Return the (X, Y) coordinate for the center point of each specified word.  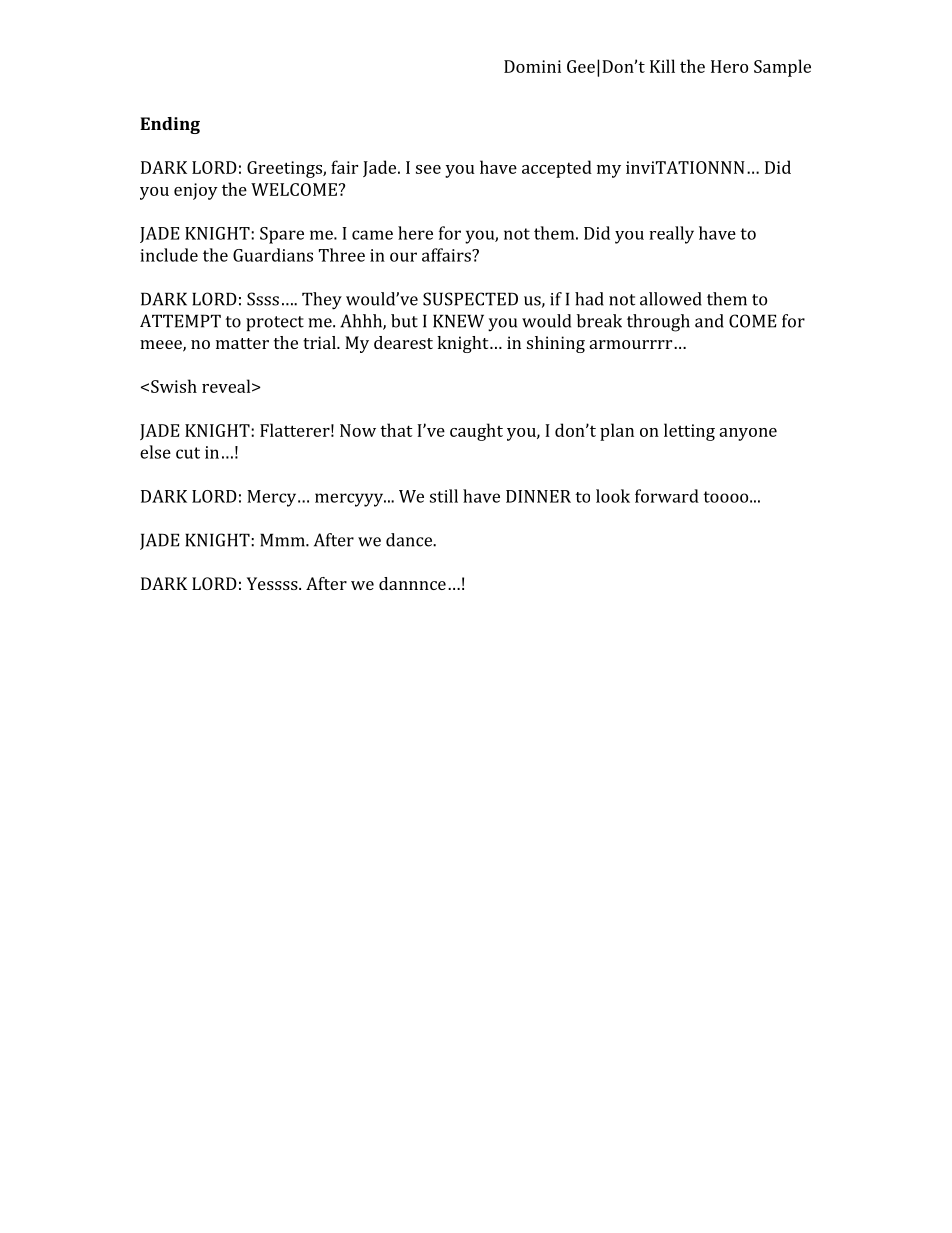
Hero (729, 66)
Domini (532, 66)
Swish (174, 386)
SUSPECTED (470, 299)
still (444, 496)
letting (689, 432)
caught (476, 432)
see (428, 169)
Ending (170, 125)
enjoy (196, 191)
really (672, 235)
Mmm (283, 540)
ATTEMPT (180, 321)
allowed (671, 299)
